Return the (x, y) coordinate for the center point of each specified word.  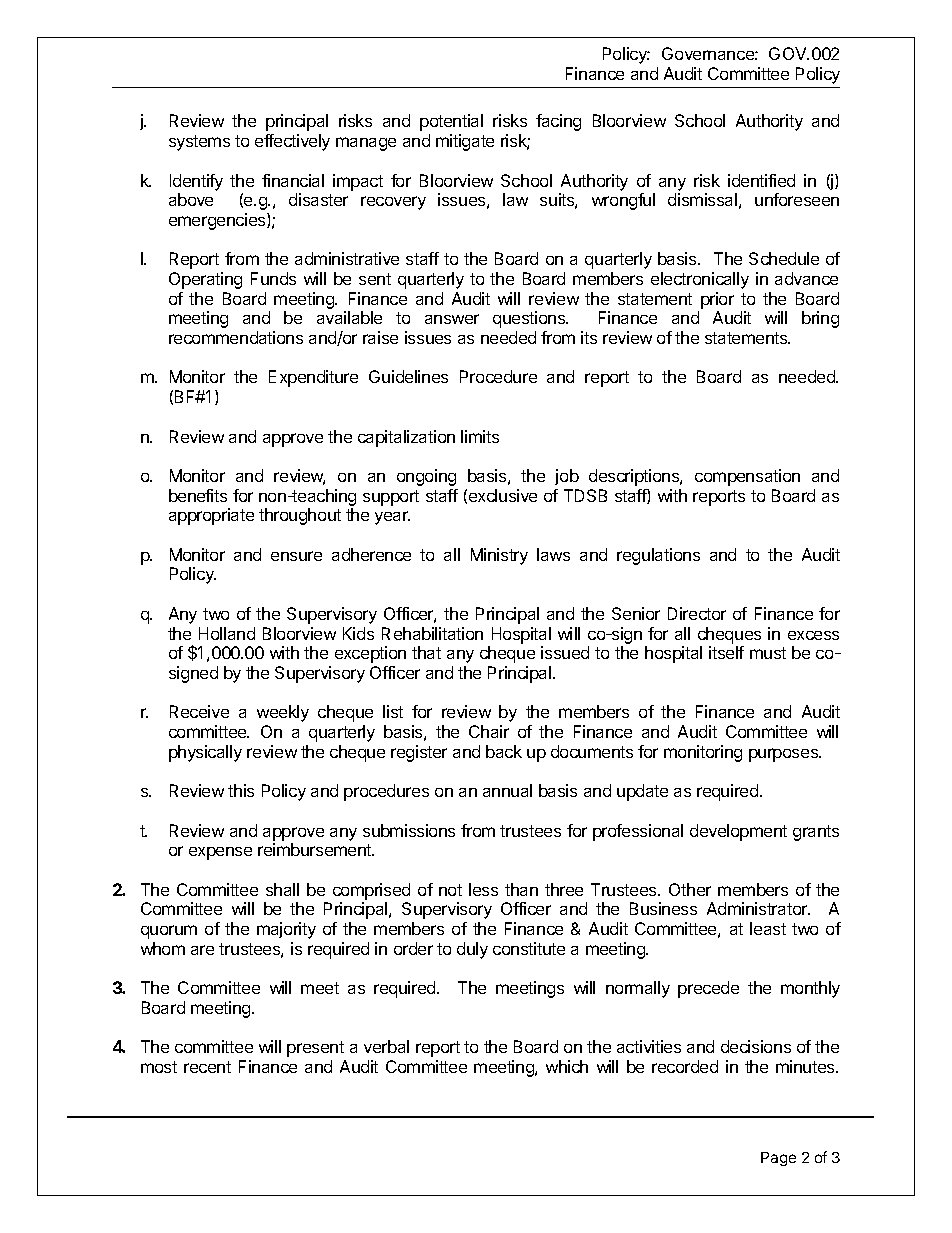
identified (761, 180)
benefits (198, 495)
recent (207, 1067)
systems (199, 143)
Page (778, 1159)
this (241, 790)
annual (507, 790)
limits (480, 436)
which (567, 1066)
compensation (747, 477)
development (738, 832)
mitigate (465, 142)
